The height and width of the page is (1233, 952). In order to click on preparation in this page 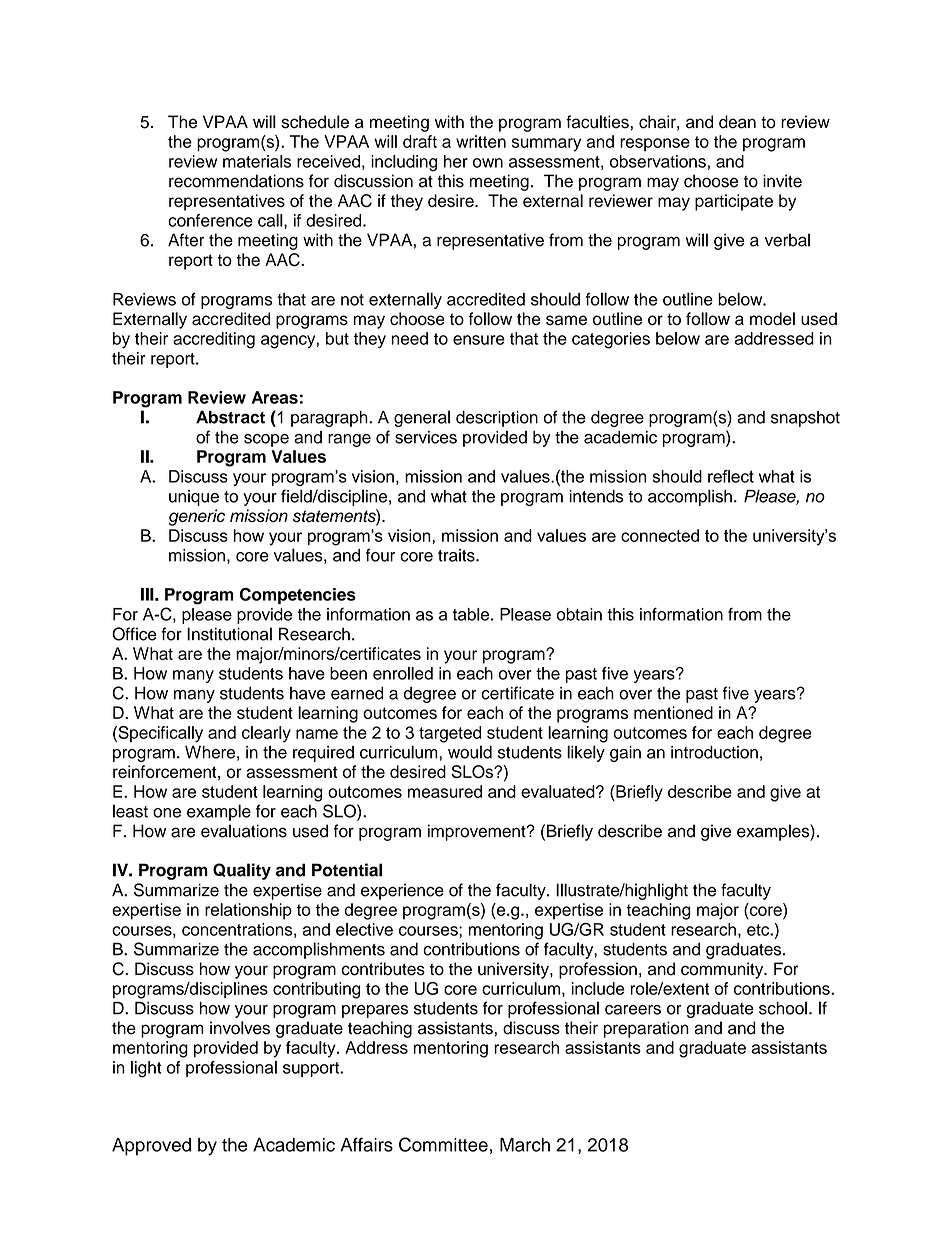, I will do `click(646, 1029)`.
